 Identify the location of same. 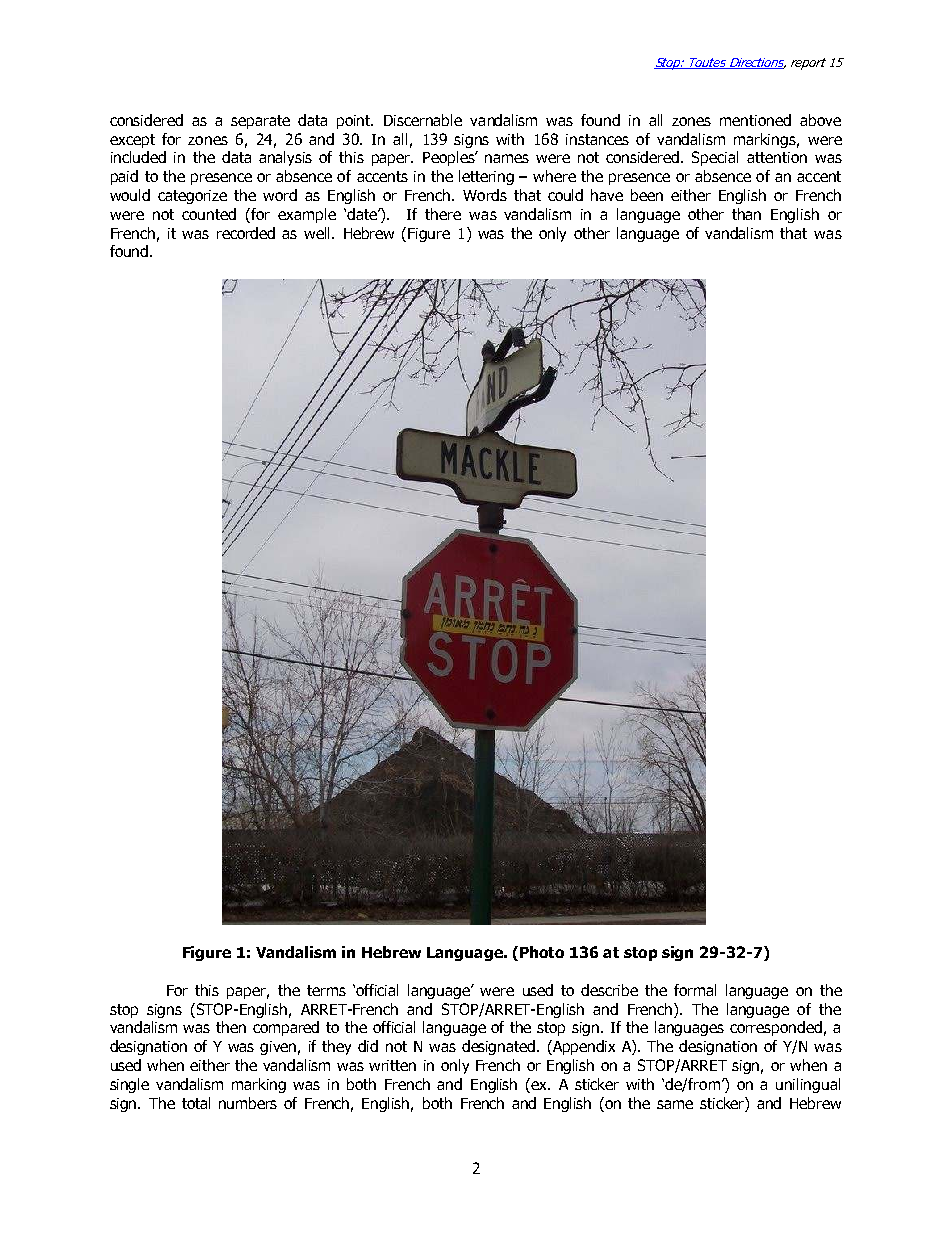
(675, 1104).
